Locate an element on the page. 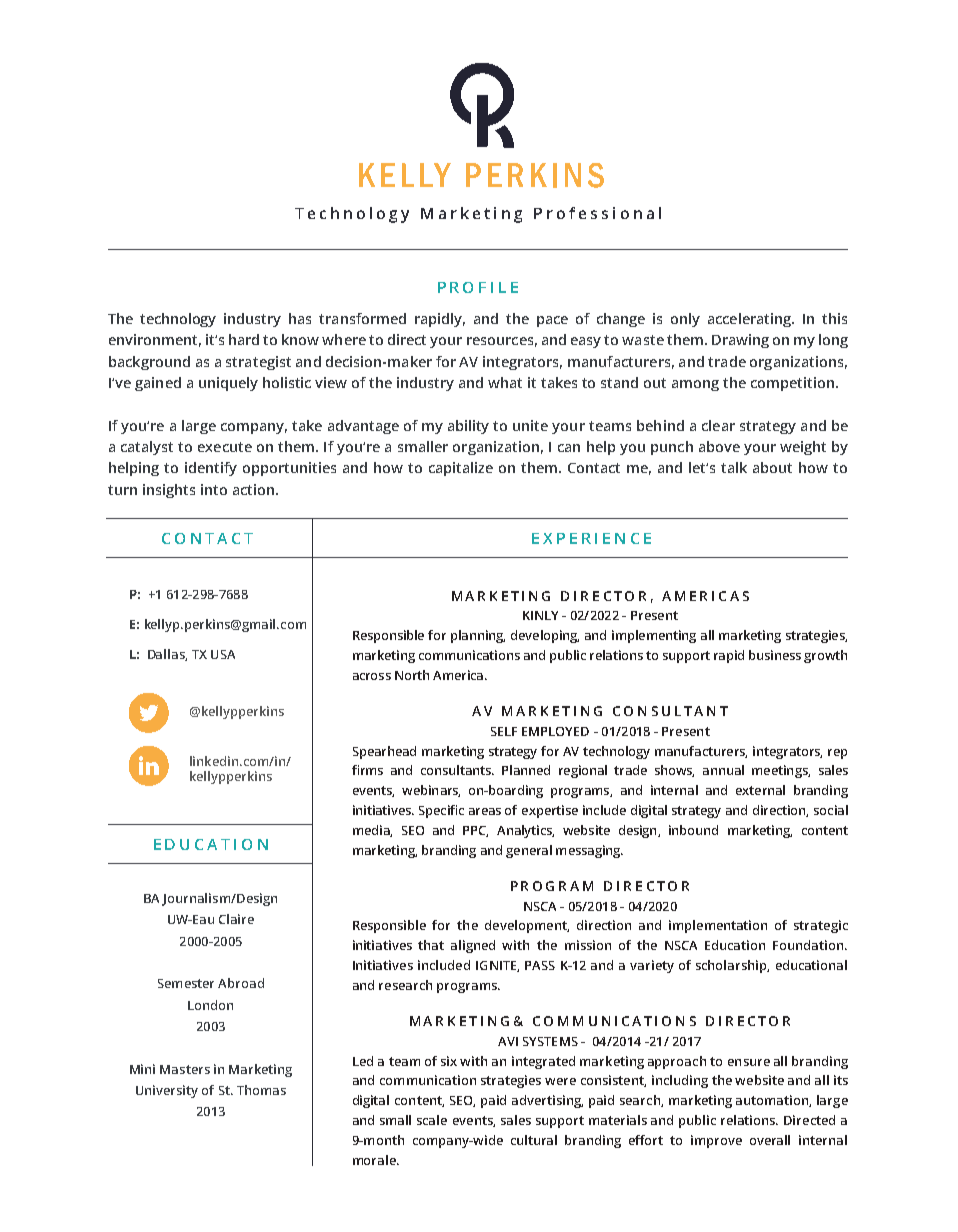  aligned is located at coordinates (473, 946).
